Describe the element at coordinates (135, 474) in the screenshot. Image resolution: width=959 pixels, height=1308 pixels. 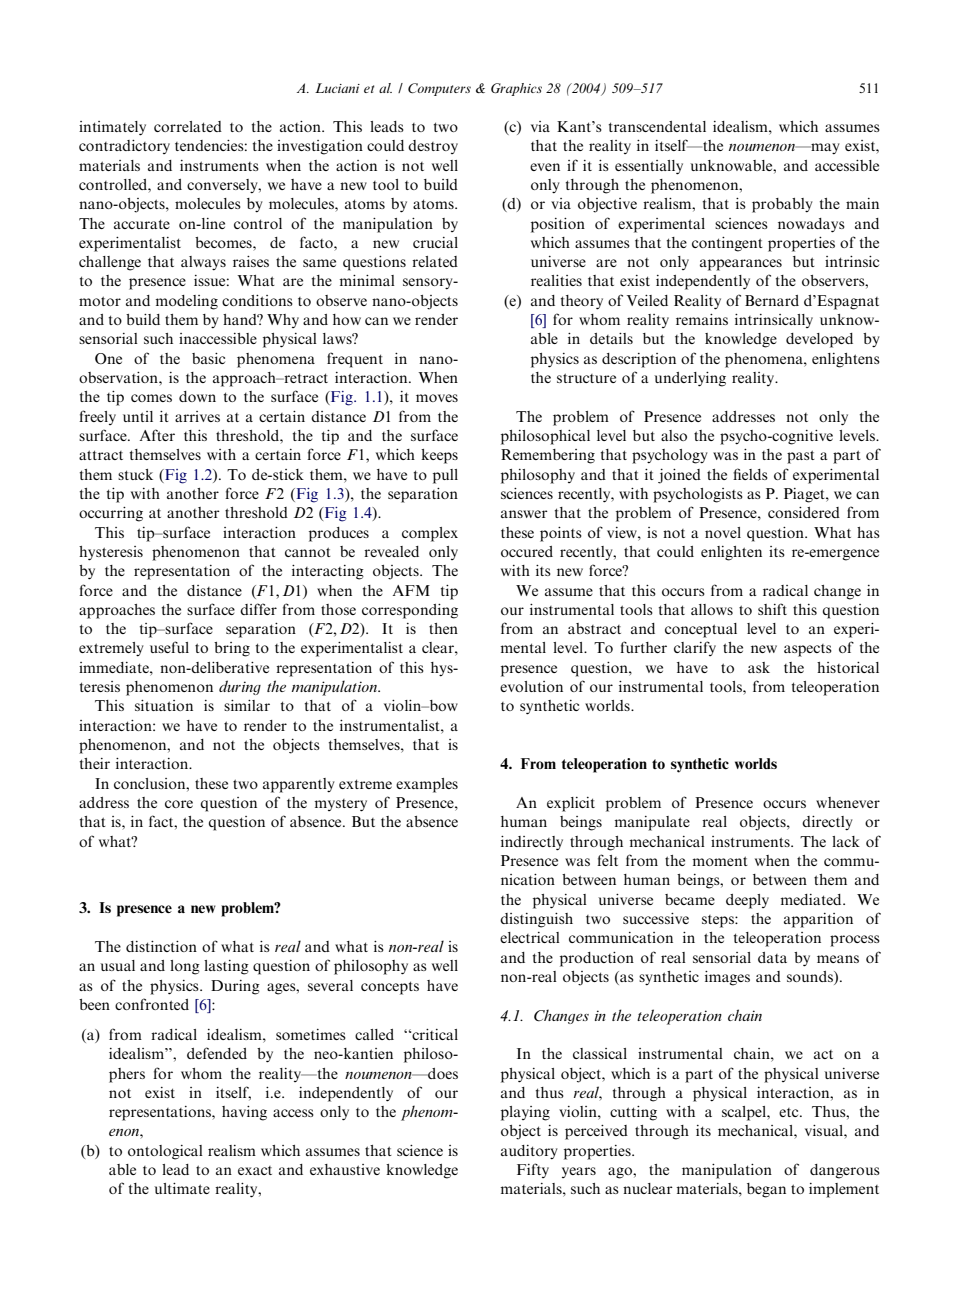
I see `stuck` at that location.
